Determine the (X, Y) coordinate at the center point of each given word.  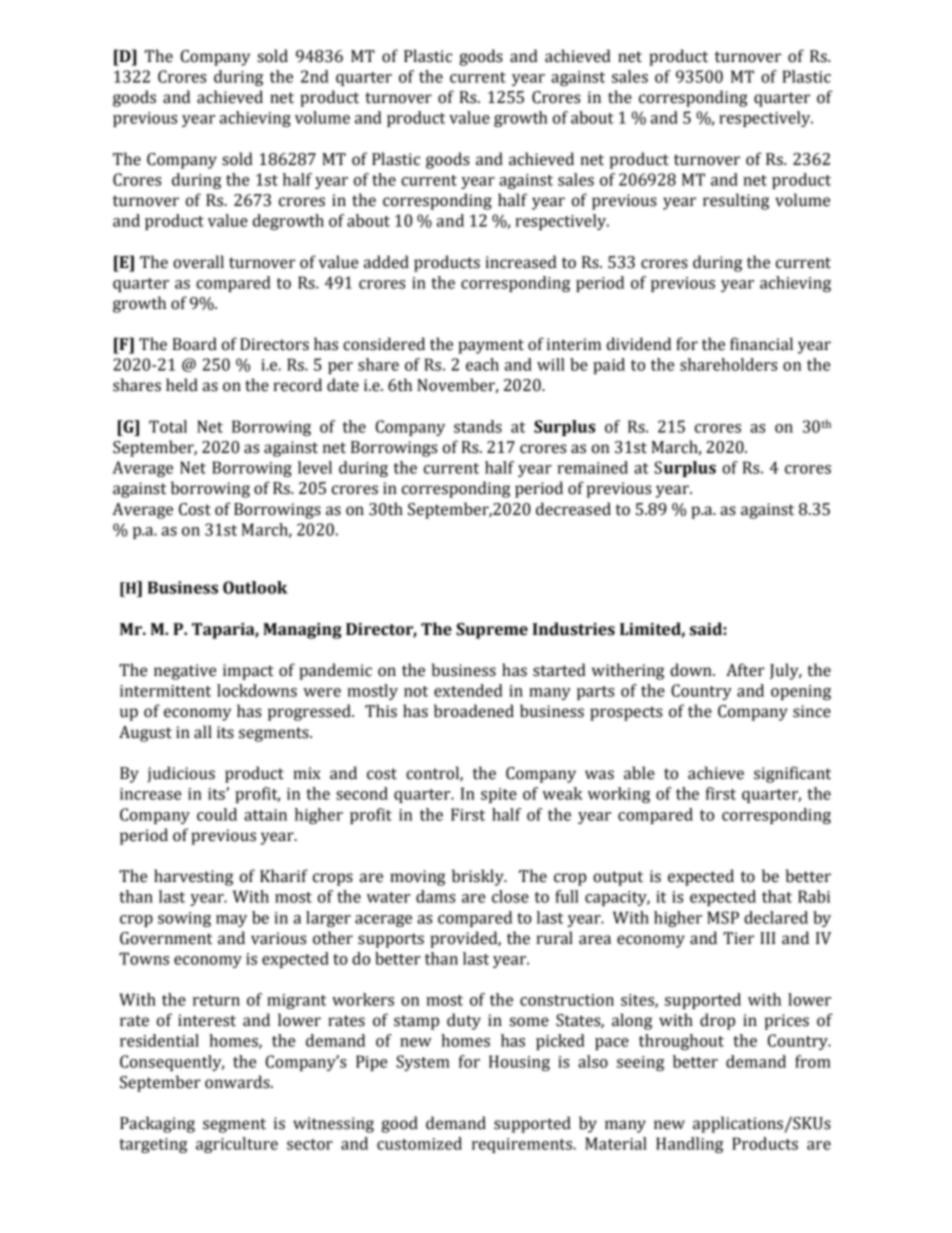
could (217, 814)
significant (792, 774)
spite (499, 795)
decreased (573, 509)
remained (592, 467)
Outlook (255, 587)
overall (198, 262)
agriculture (237, 1145)
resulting (736, 201)
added (386, 262)
